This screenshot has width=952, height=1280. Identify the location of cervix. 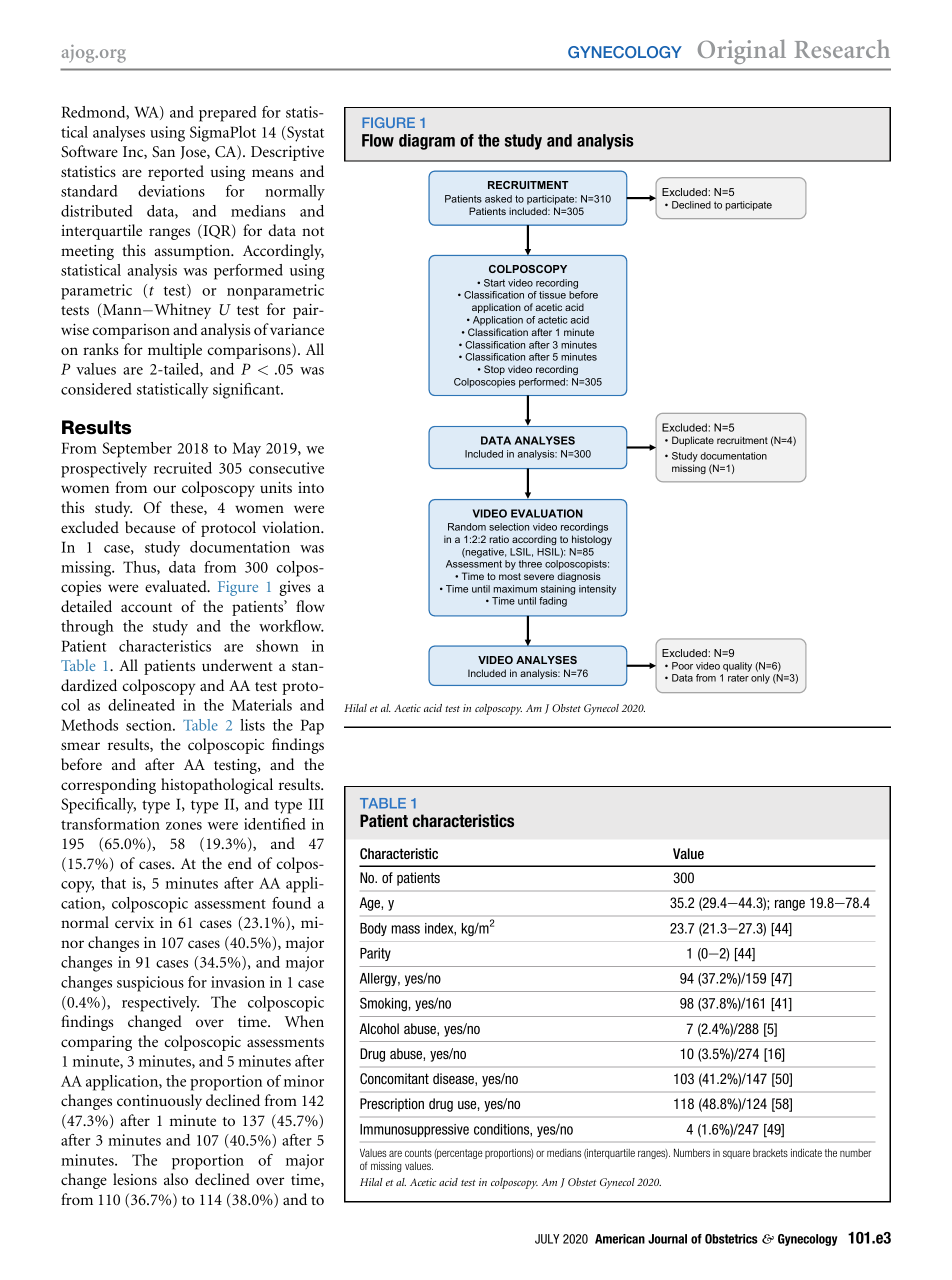
(134, 922).
